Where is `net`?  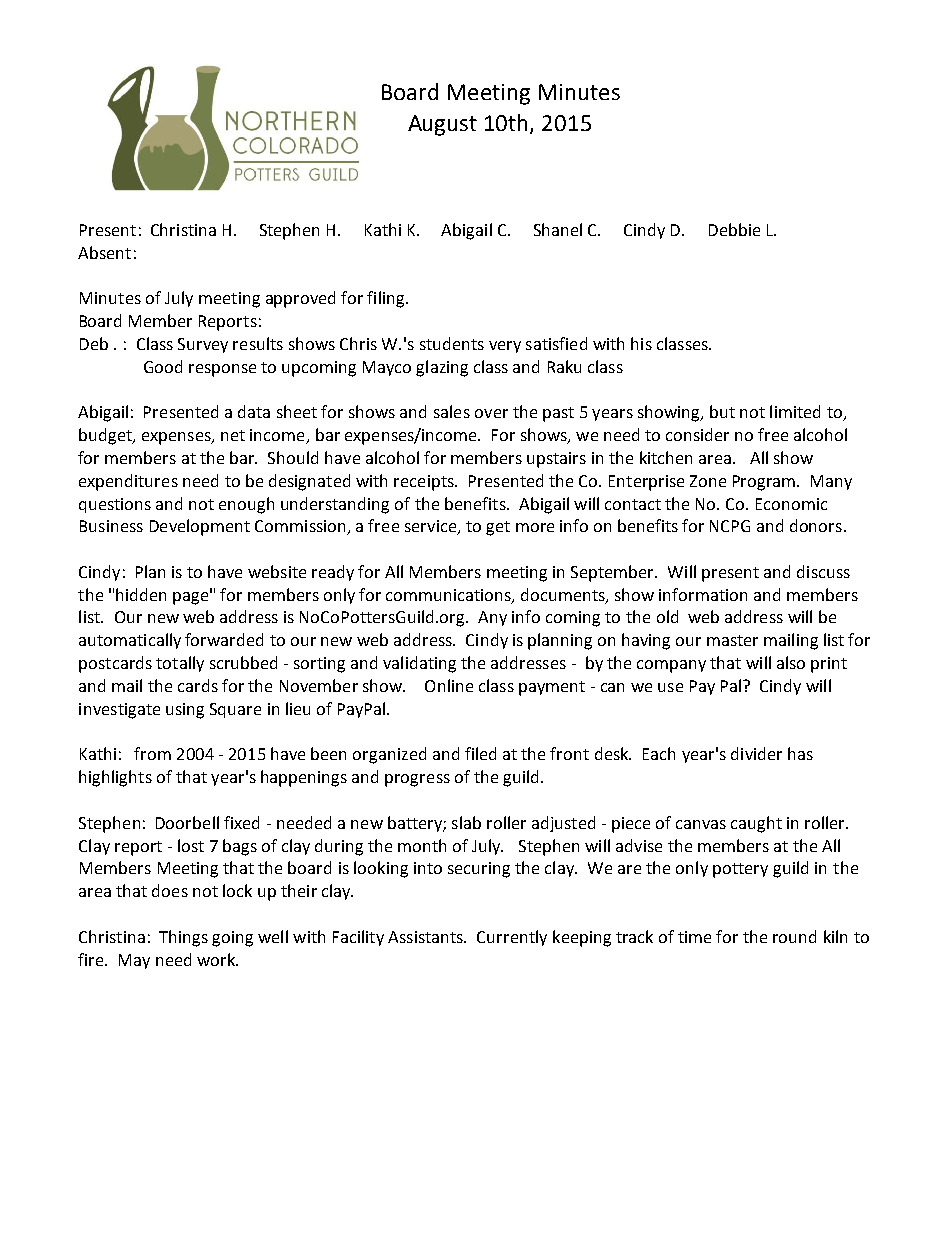 net is located at coordinates (233, 435).
